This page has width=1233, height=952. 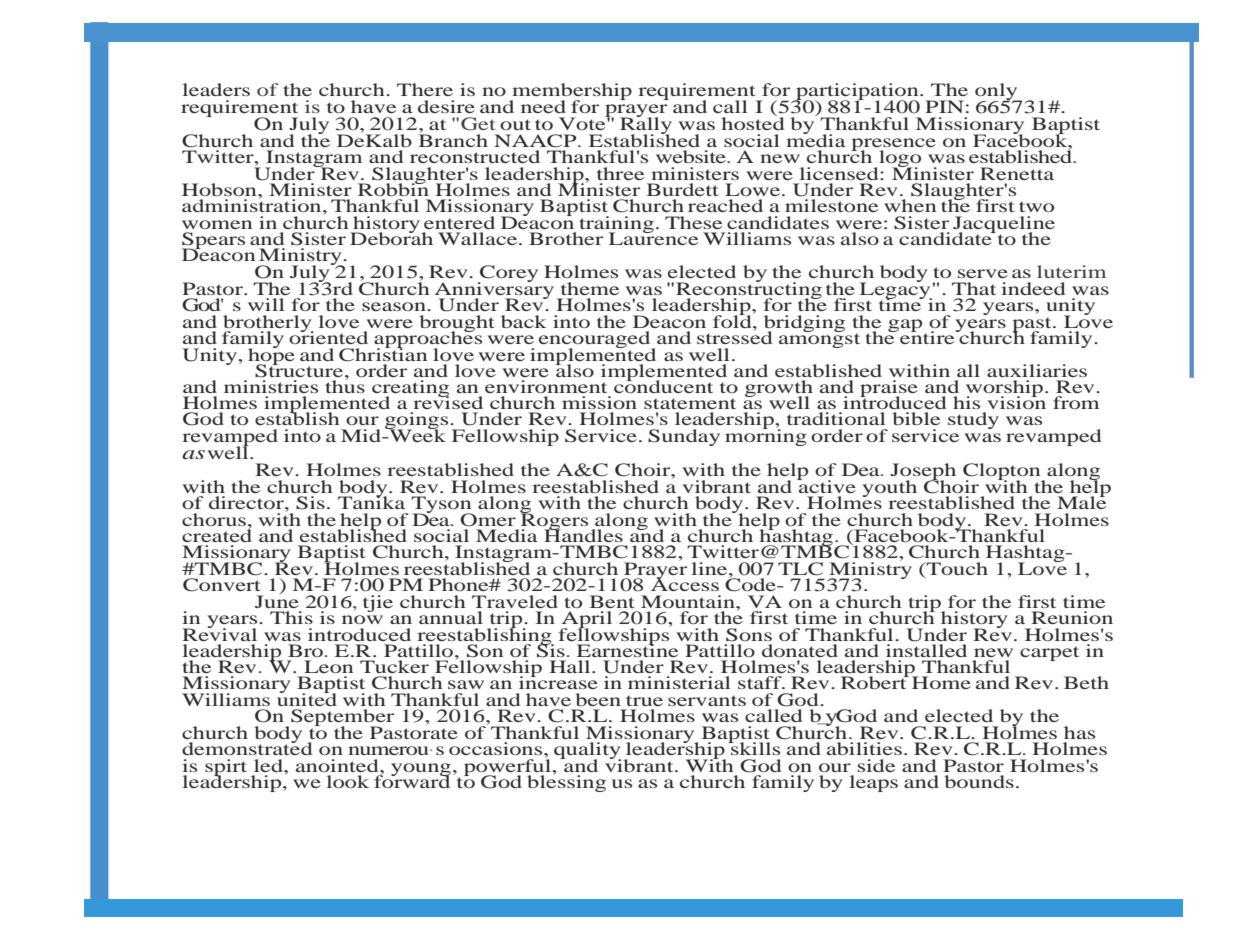 I want to click on There, so click(x=425, y=89).
